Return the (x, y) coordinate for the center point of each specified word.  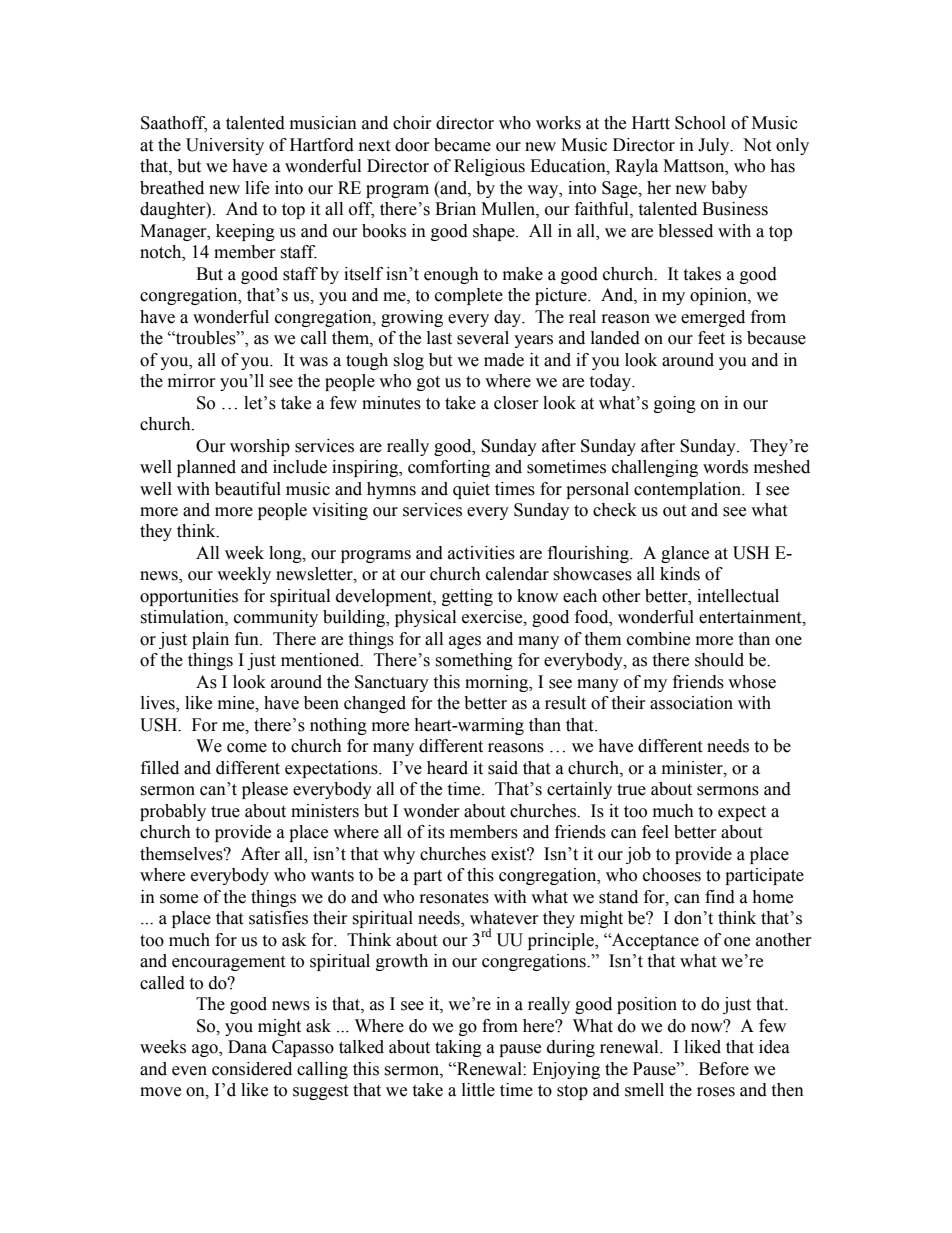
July (715, 146)
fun (248, 639)
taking (458, 1048)
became (462, 145)
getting (467, 597)
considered (252, 1069)
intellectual (738, 596)
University (225, 146)
